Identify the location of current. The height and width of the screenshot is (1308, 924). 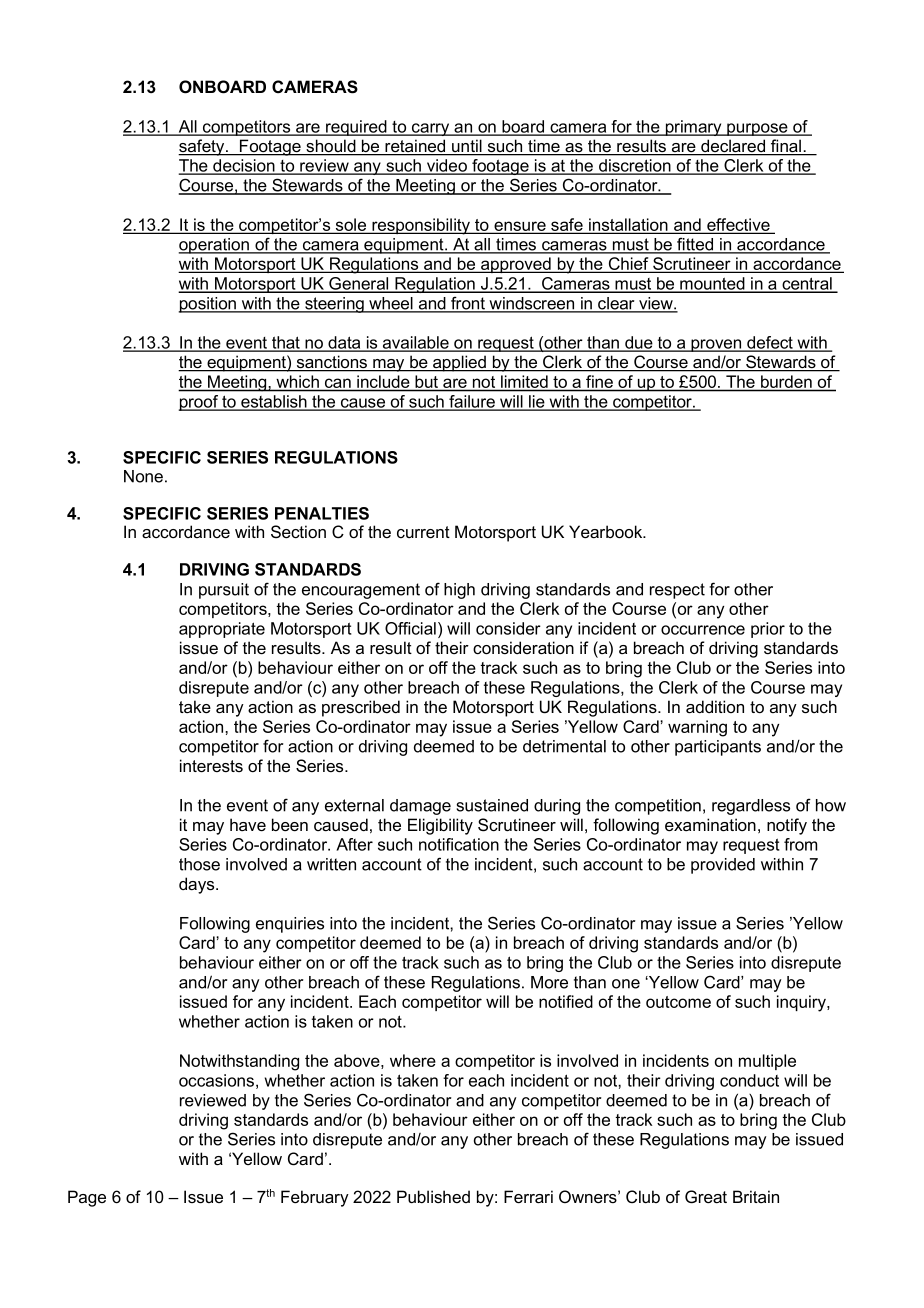
(423, 532).
